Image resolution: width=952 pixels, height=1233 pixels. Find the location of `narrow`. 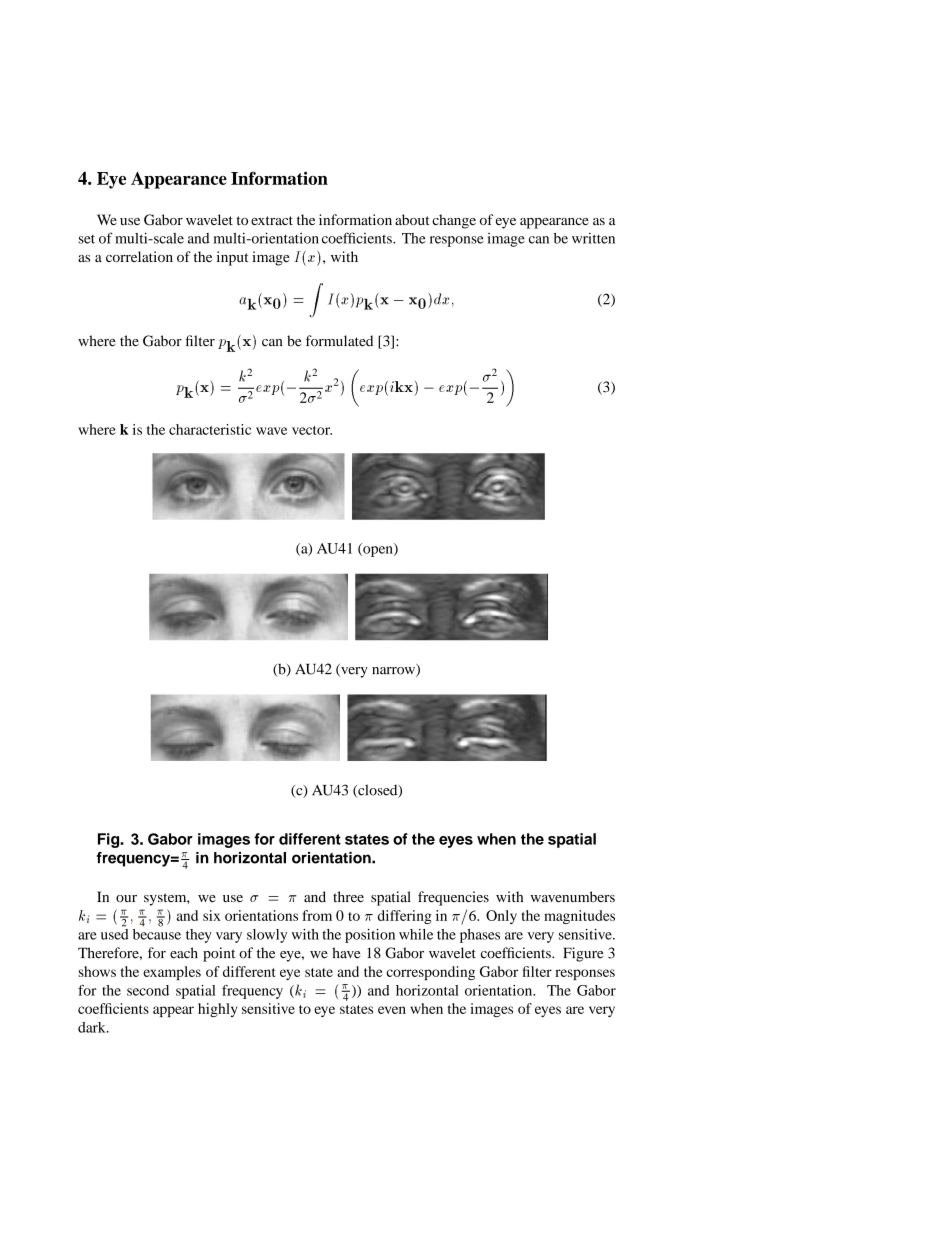

narrow is located at coordinates (394, 672).
